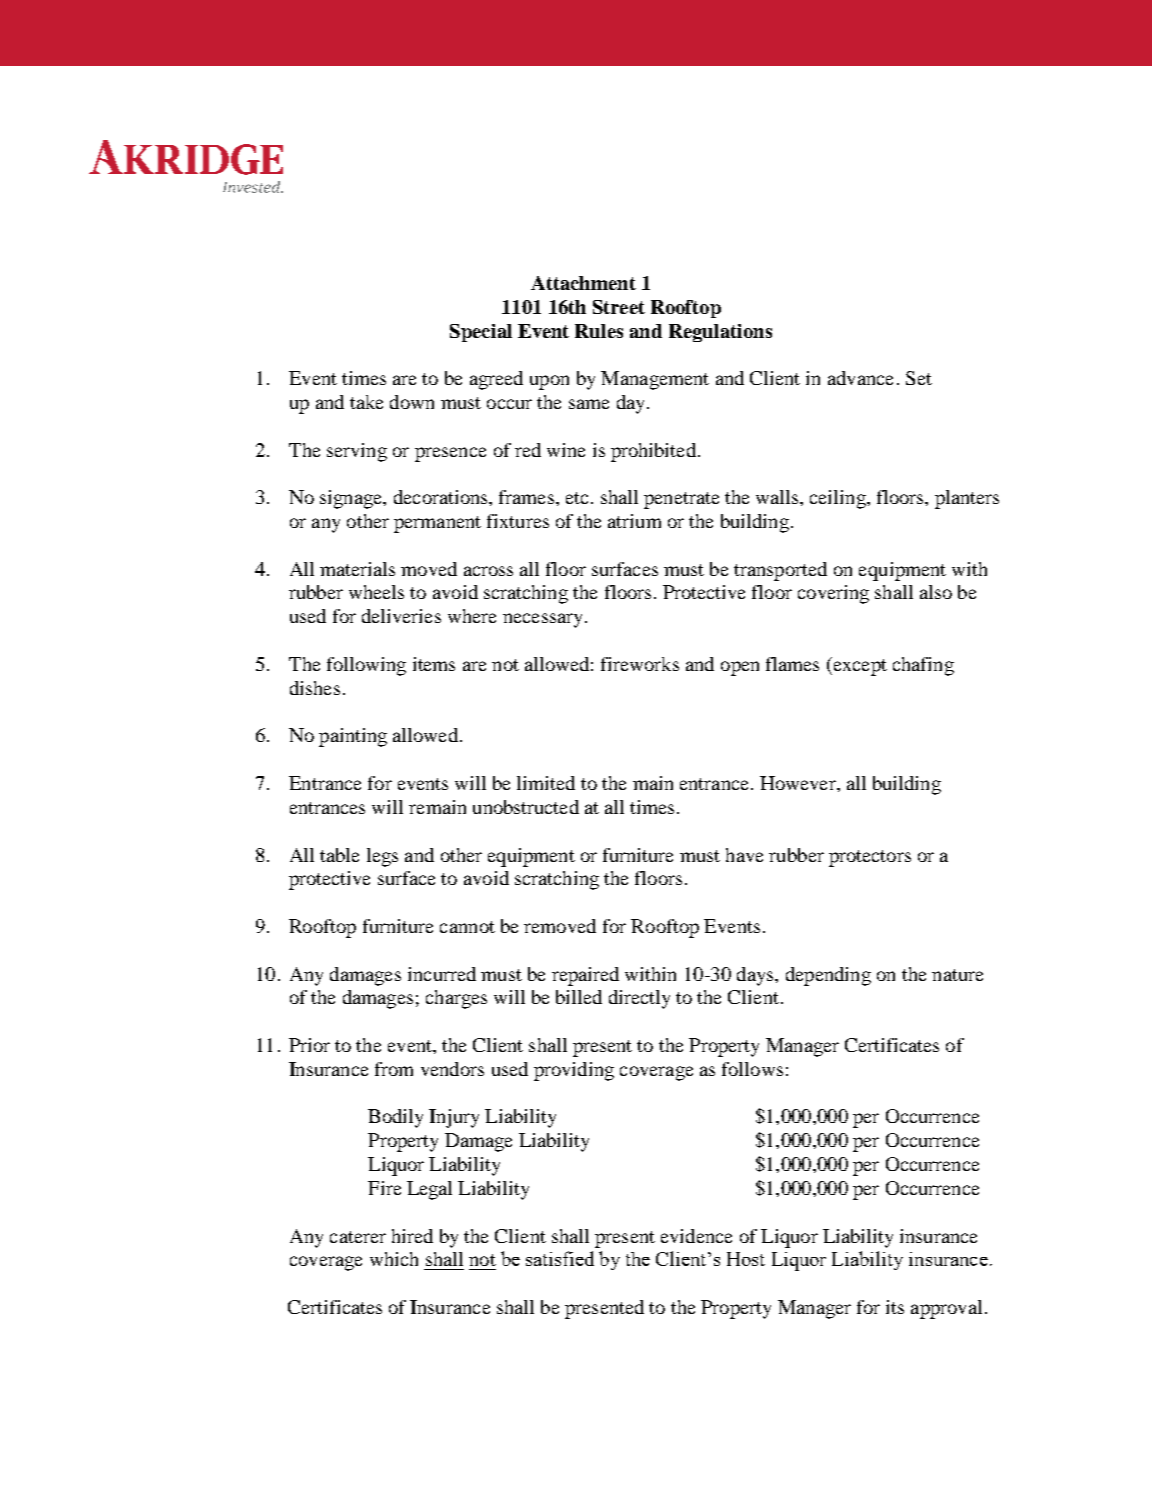  Describe the element at coordinates (546, 783) in the document. I see `limited` at that location.
